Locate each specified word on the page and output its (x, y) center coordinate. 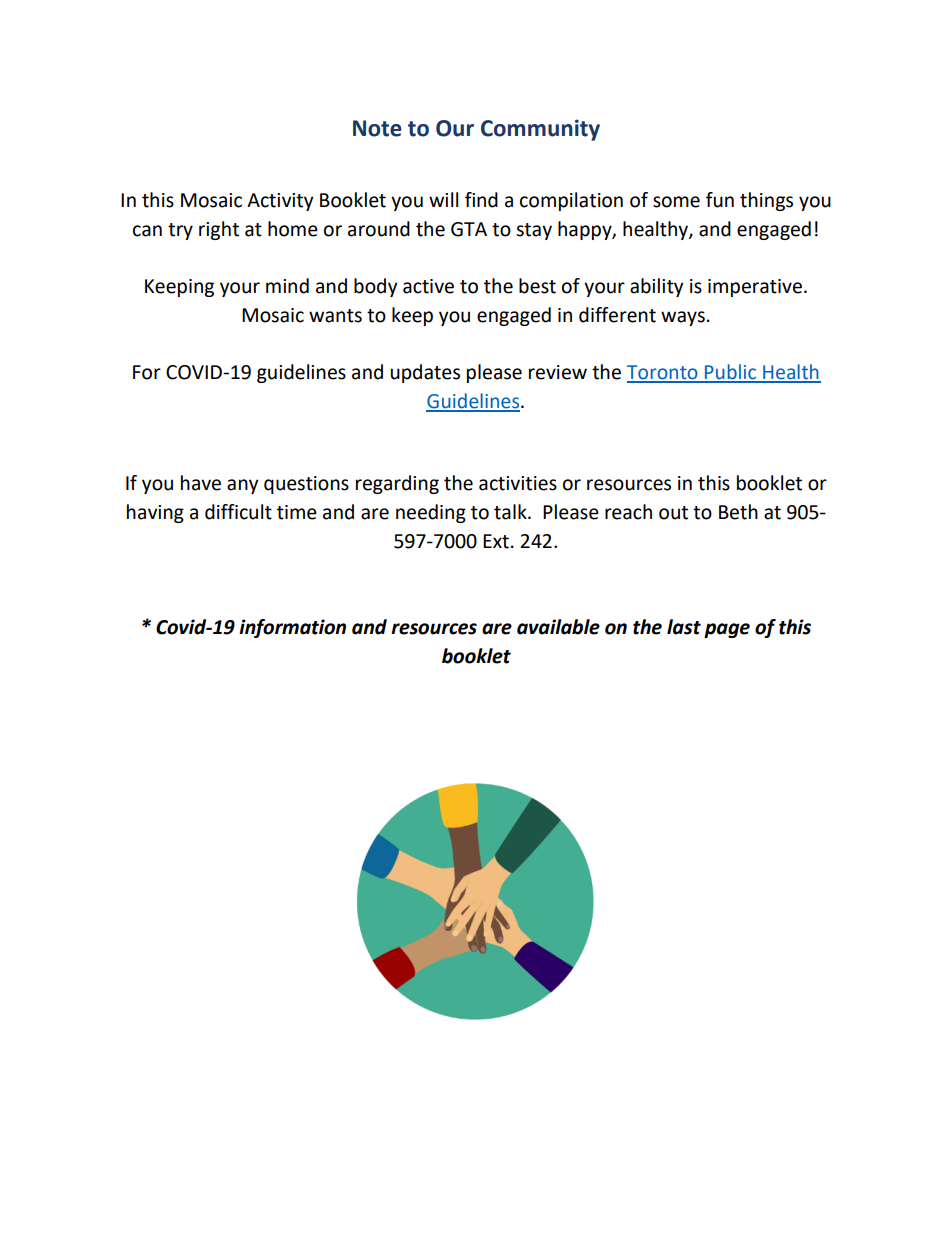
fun (720, 200)
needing (431, 513)
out (673, 513)
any (243, 486)
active (428, 286)
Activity (280, 202)
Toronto (663, 373)
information (292, 628)
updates (425, 373)
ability (657, 287)
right (219, 230)
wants (335, 316)
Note (377, 128)
